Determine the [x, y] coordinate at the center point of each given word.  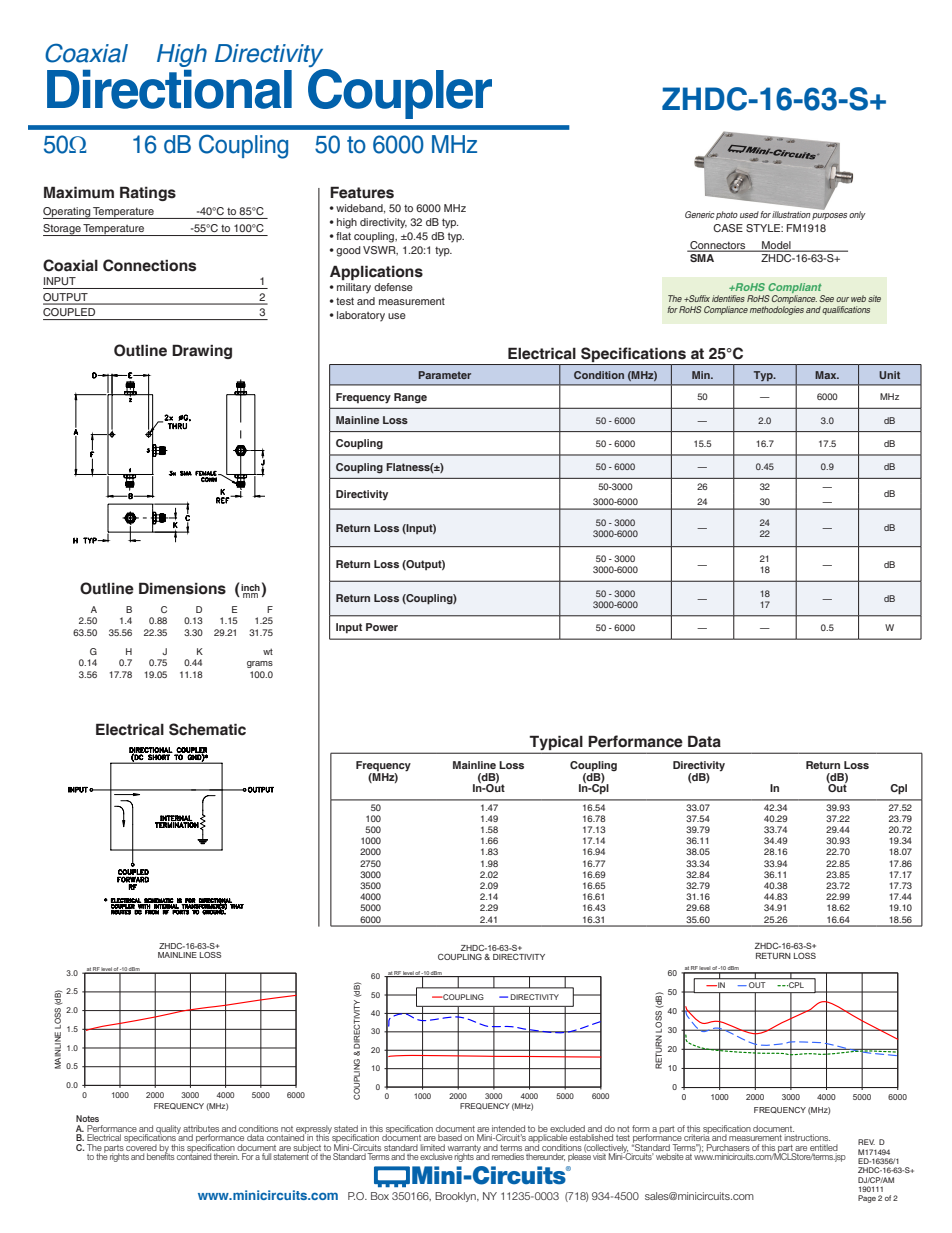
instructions [807, 1137]
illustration [791, 214]
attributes [201, 1128]
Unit [889, 375]
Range [410, 398]
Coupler [400, 94]
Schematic [207, 729]
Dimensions [182, 588]
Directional [169, 89]
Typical [556, 743]
